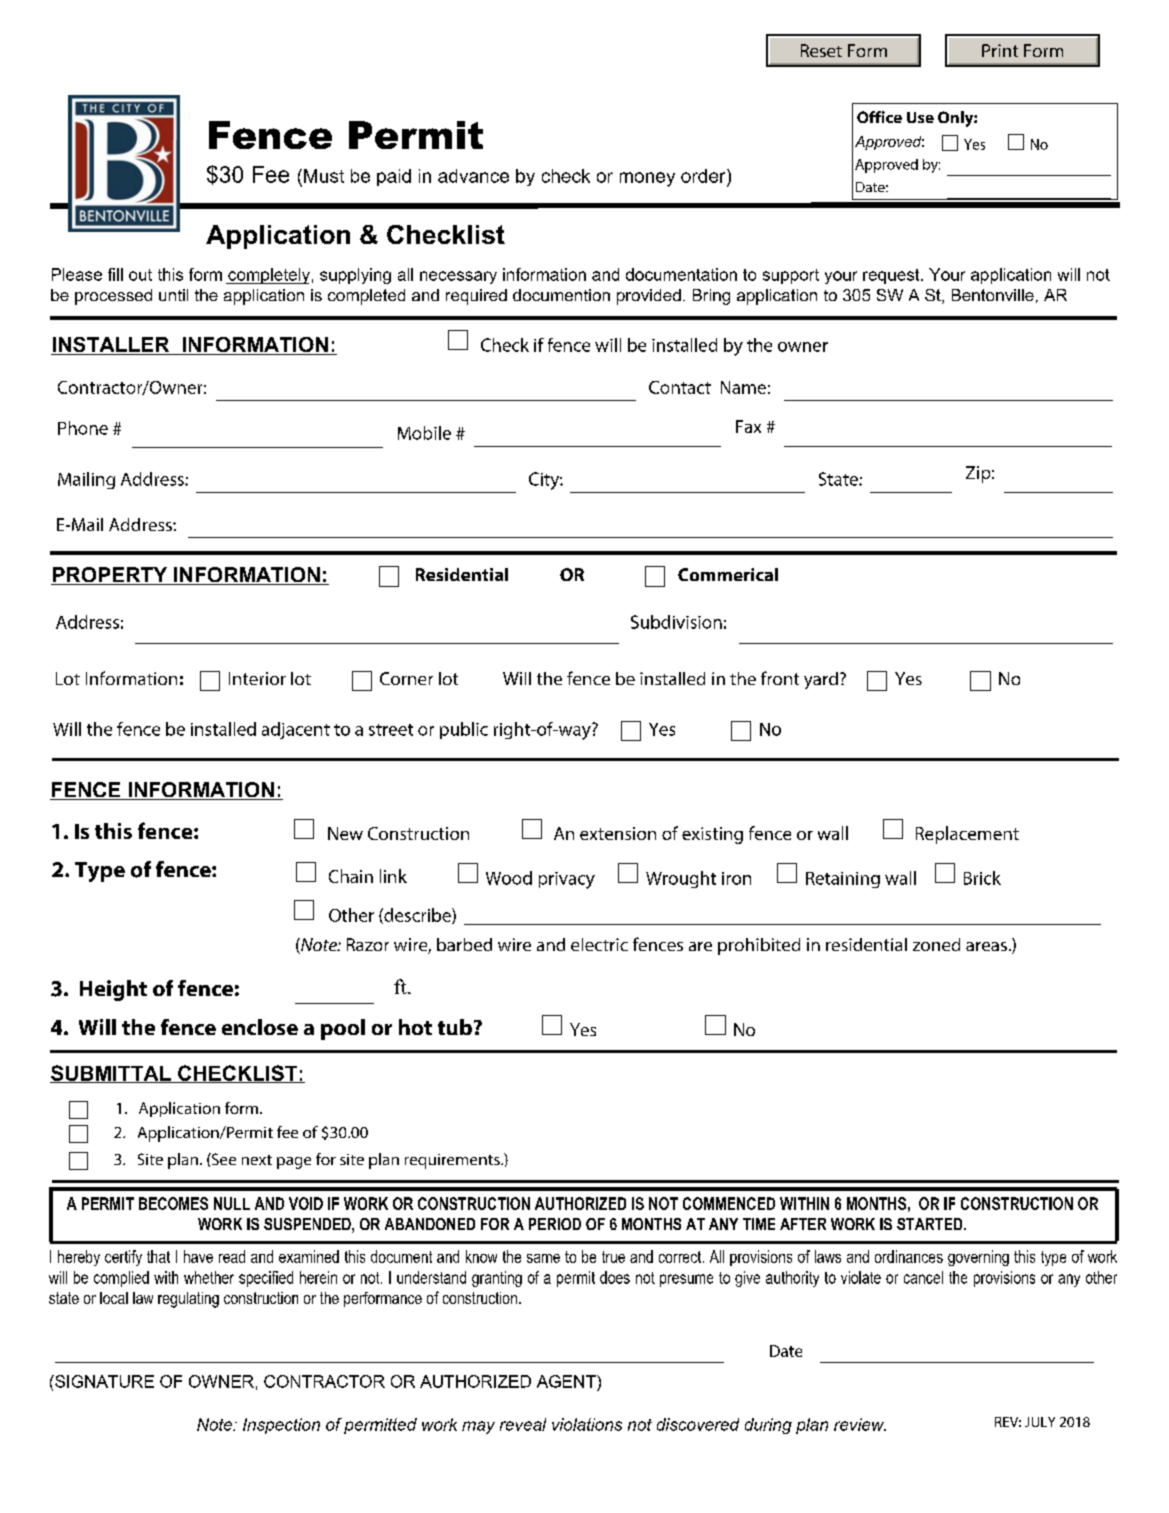 This image has height=1513, width=1169. I want to click on Use, so click(920, 117).
